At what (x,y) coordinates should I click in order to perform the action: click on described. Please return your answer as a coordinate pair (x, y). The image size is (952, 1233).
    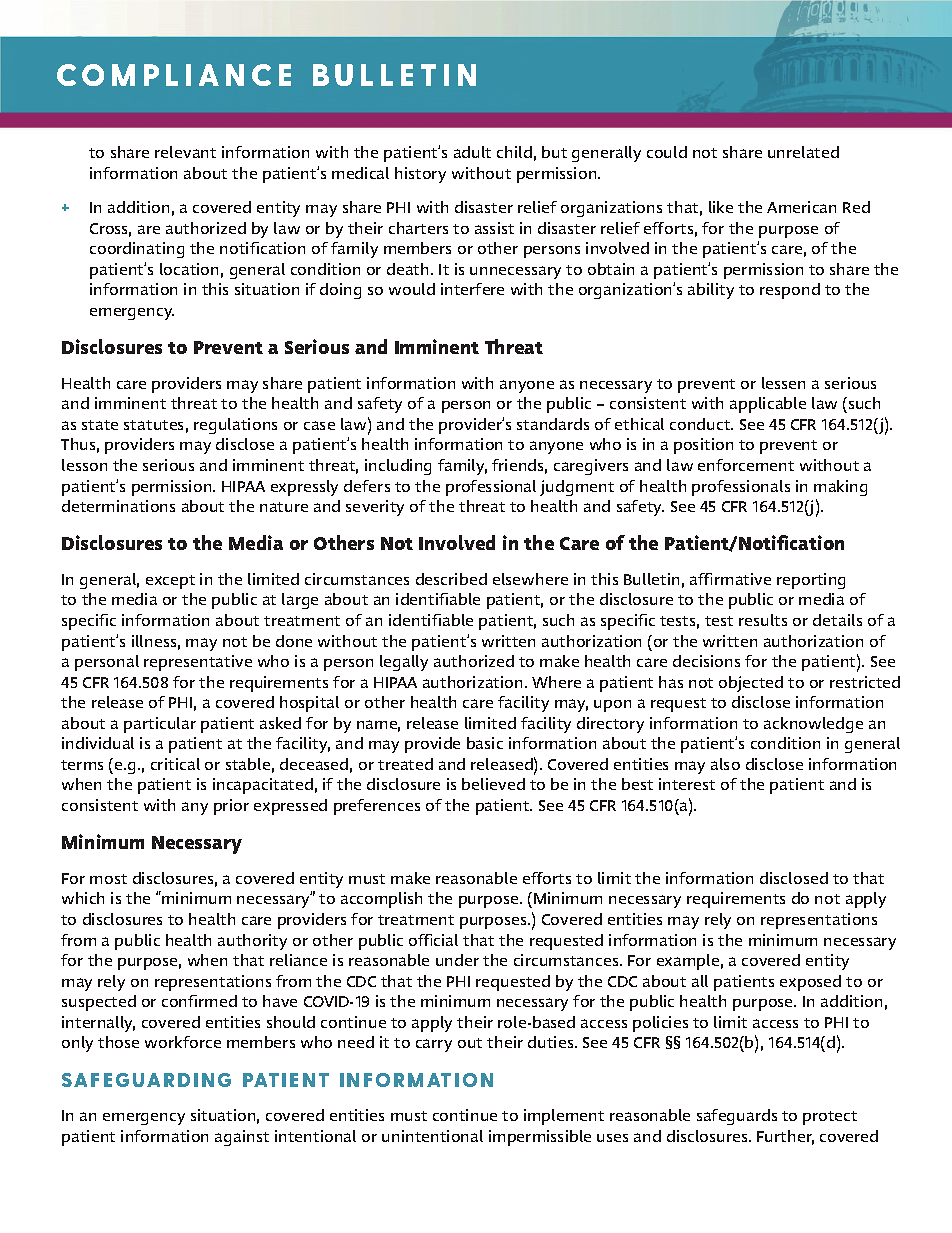
    Looking at the image, I should click on (451, 579).
